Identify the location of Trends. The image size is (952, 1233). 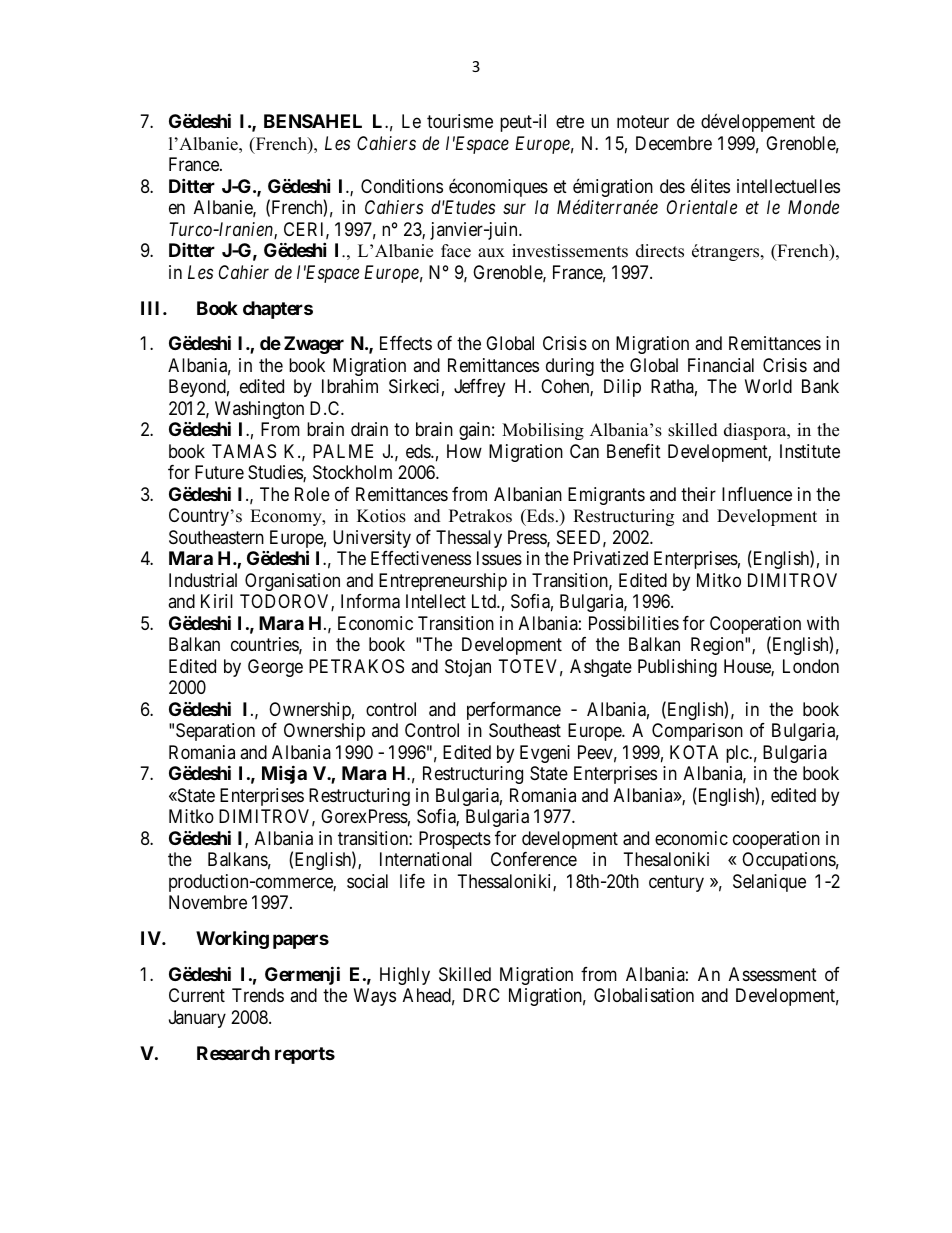
(258, 995).
